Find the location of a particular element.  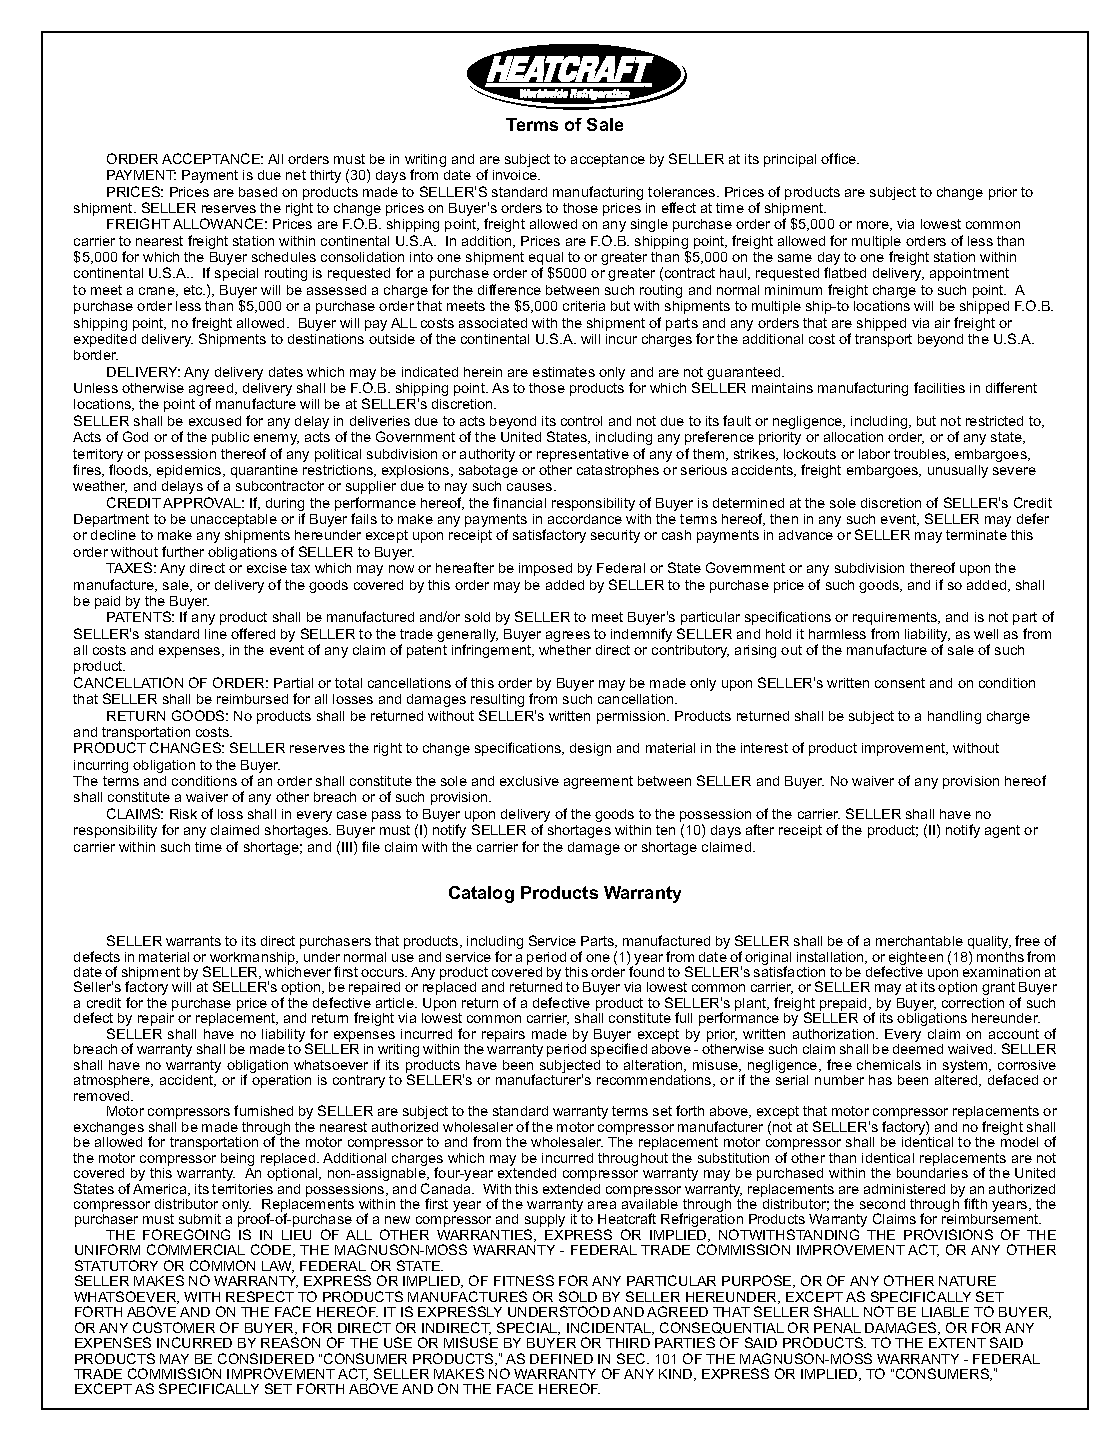

warrants is located at coordinates (193, 941).
